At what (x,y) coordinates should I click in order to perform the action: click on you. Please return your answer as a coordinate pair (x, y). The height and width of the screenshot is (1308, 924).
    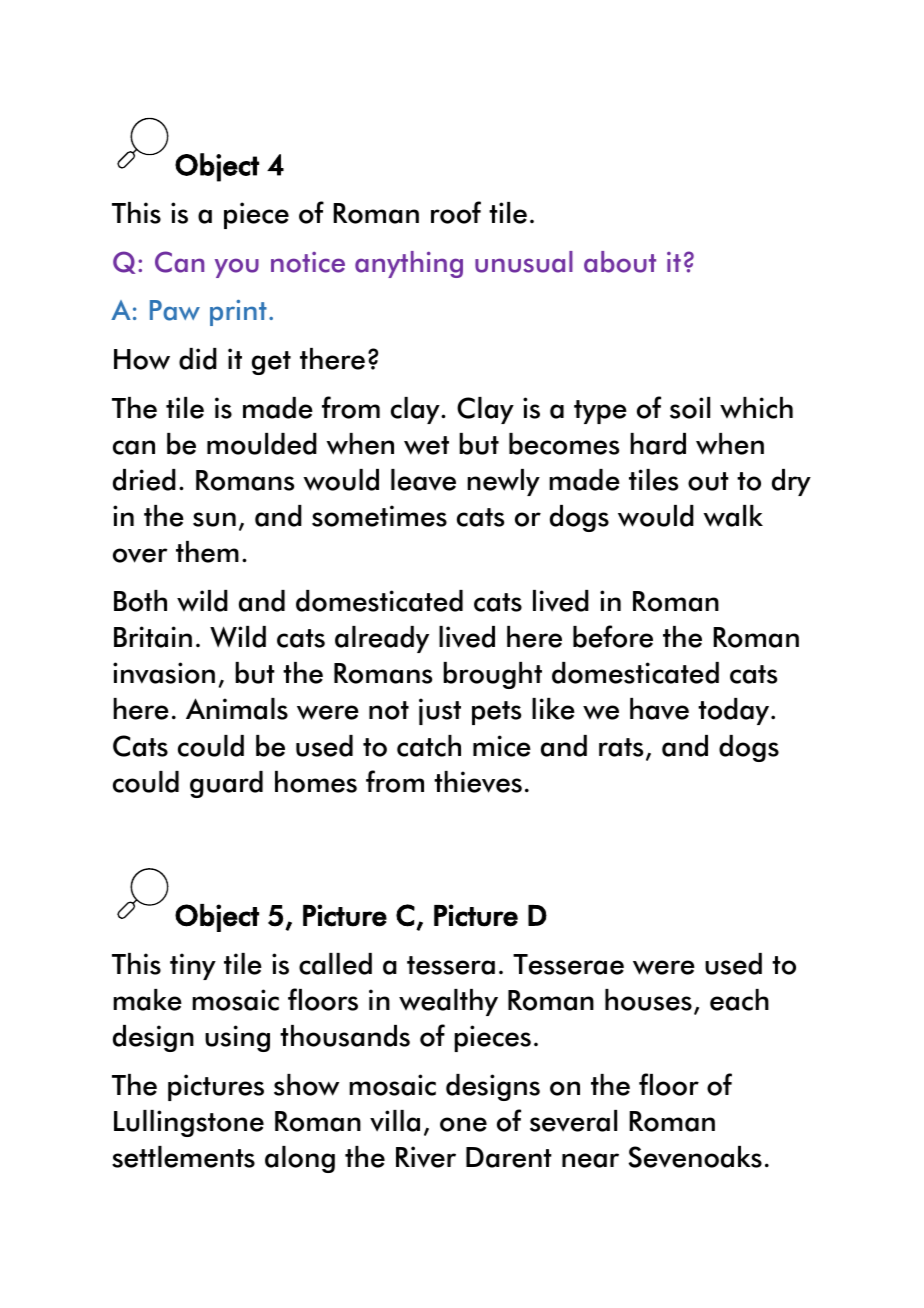
    Looking at the image, I should click on (237, 268).
